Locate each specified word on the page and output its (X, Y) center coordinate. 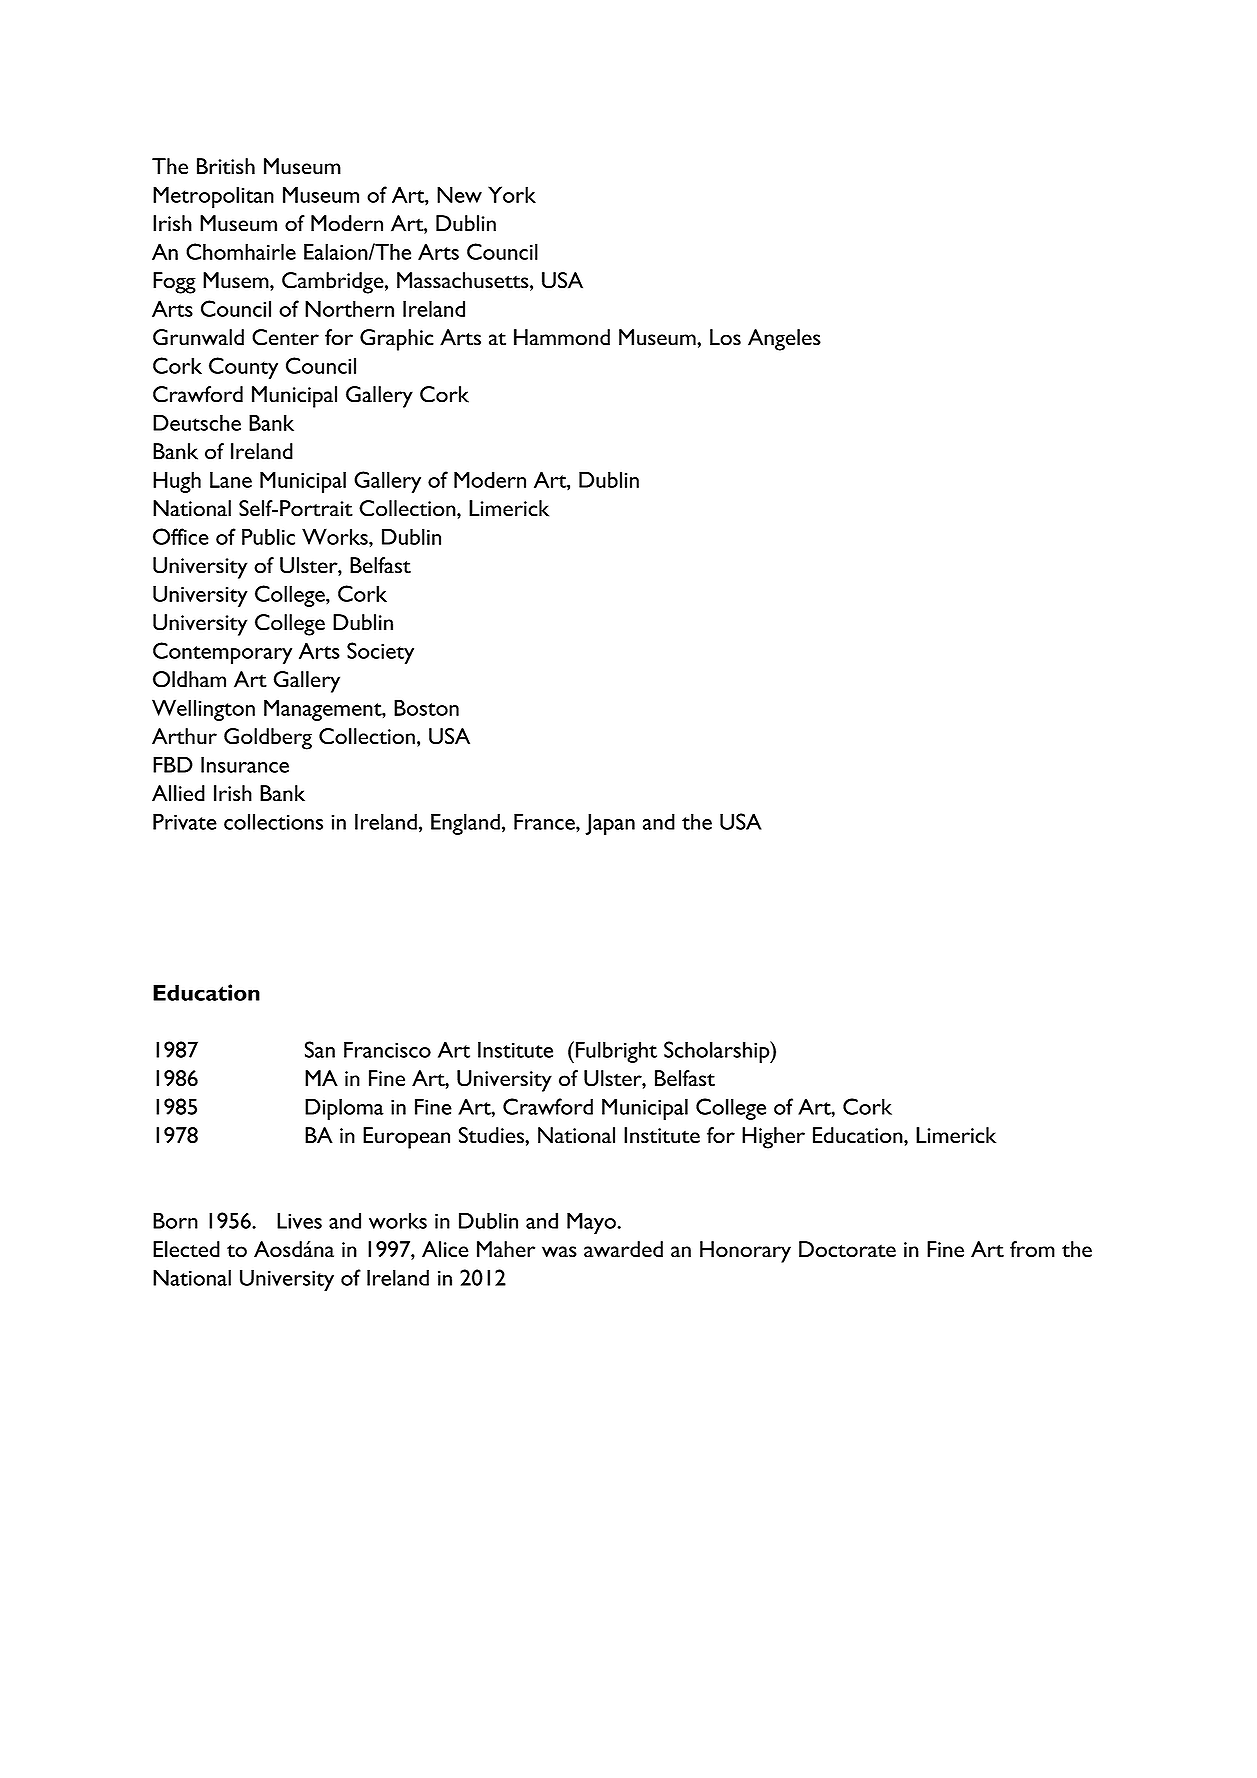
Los (725, 337)
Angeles (784, 340)
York (512, 194)
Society (380, 653)
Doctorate (847, 1249)
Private (185, 821)
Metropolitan (213, 197)
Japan (610, 824)
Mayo (592, 1223)
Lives (299, 1220)
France (545, 821)
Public (268, 536)
